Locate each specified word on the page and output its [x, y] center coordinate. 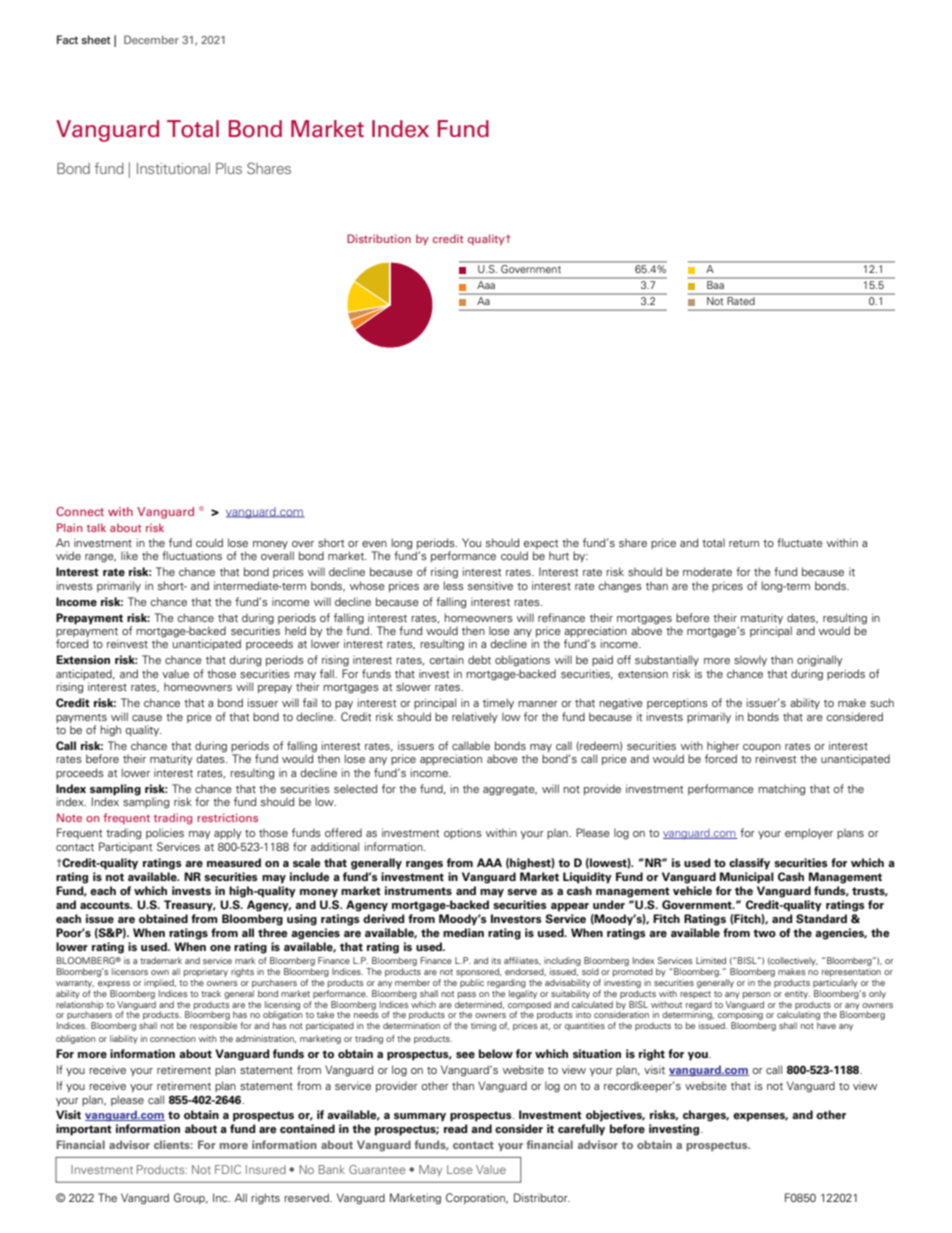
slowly [750, 661]
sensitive [490, 585]
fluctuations [192, 555]
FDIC [228, 1169]
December [151, 39]
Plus [229, 168]
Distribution [379, 238]
